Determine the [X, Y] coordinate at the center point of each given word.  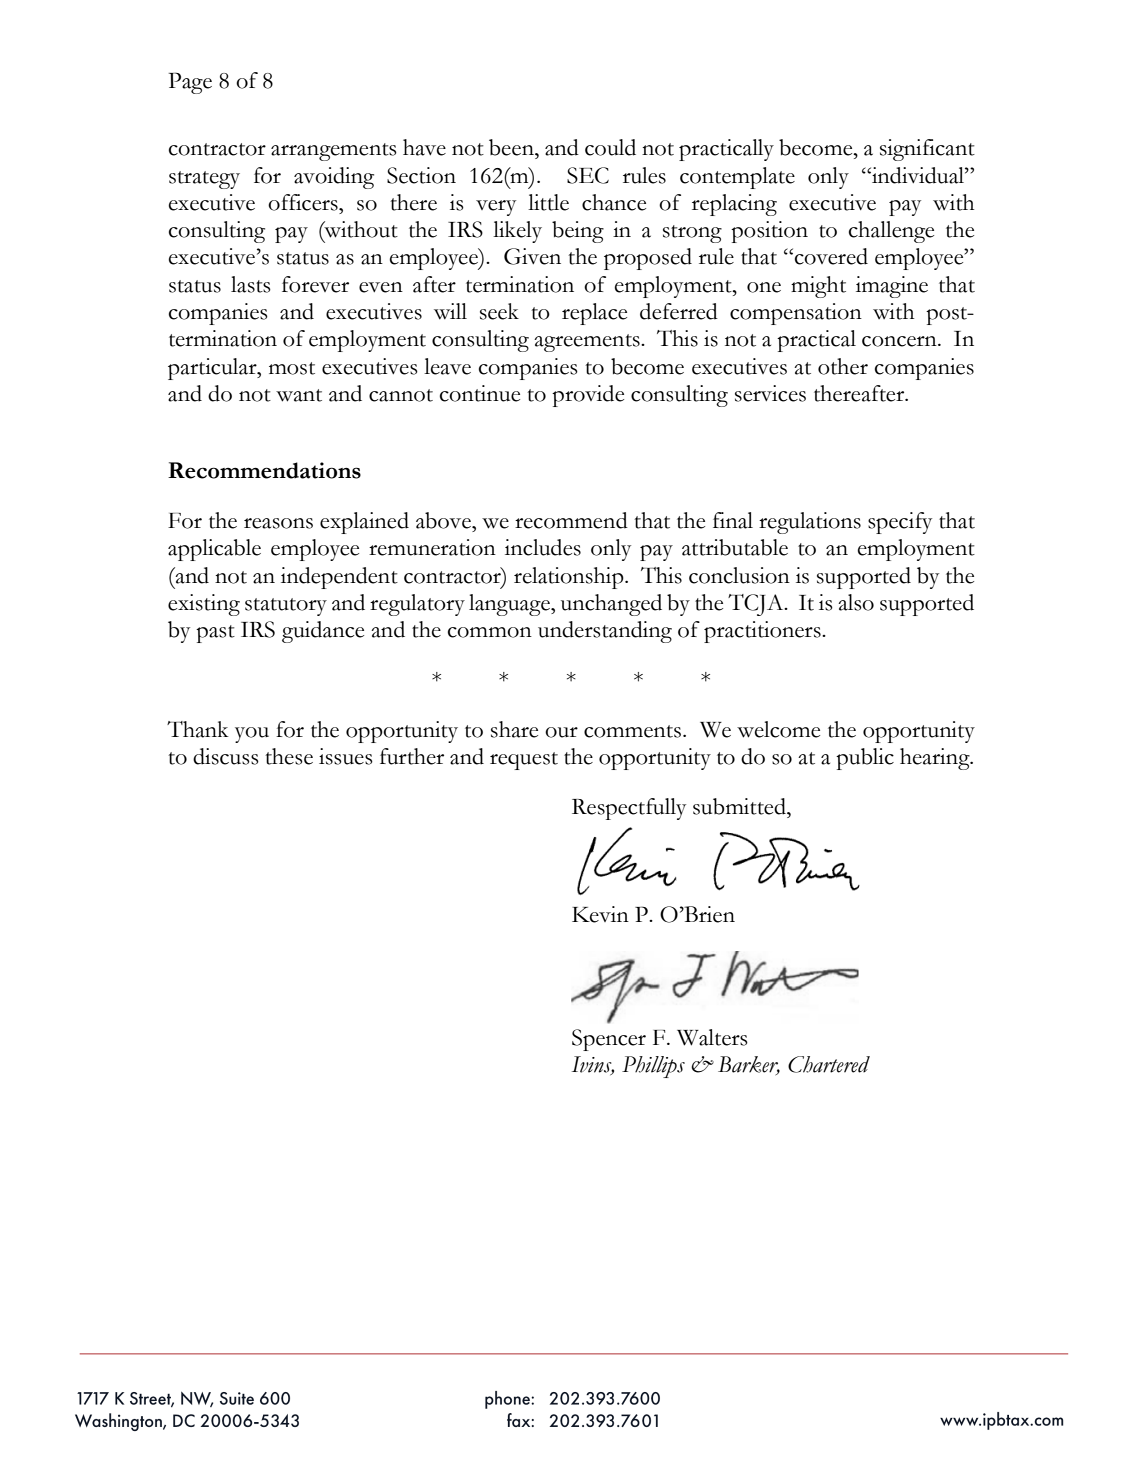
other [843, 366]
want [299, 395]
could [610, 147]
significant [927, 150]
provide [588, 396]
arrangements [334, 152]
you [252, 735]
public [865, 759]
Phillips [653, 1067]
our [561, 732]
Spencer [609, 1040]
